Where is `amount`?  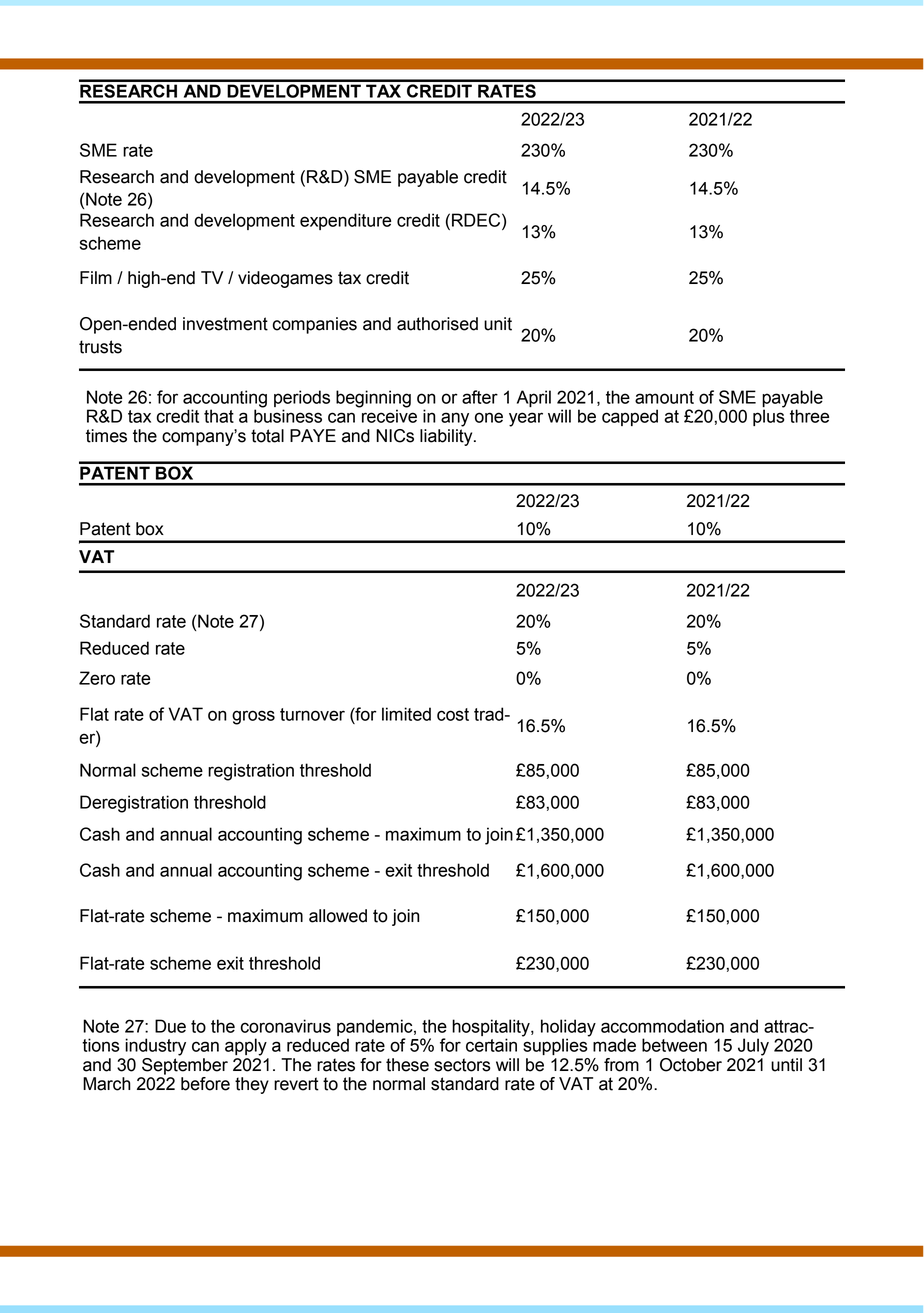 amount is located at coordinates (664, 397).
